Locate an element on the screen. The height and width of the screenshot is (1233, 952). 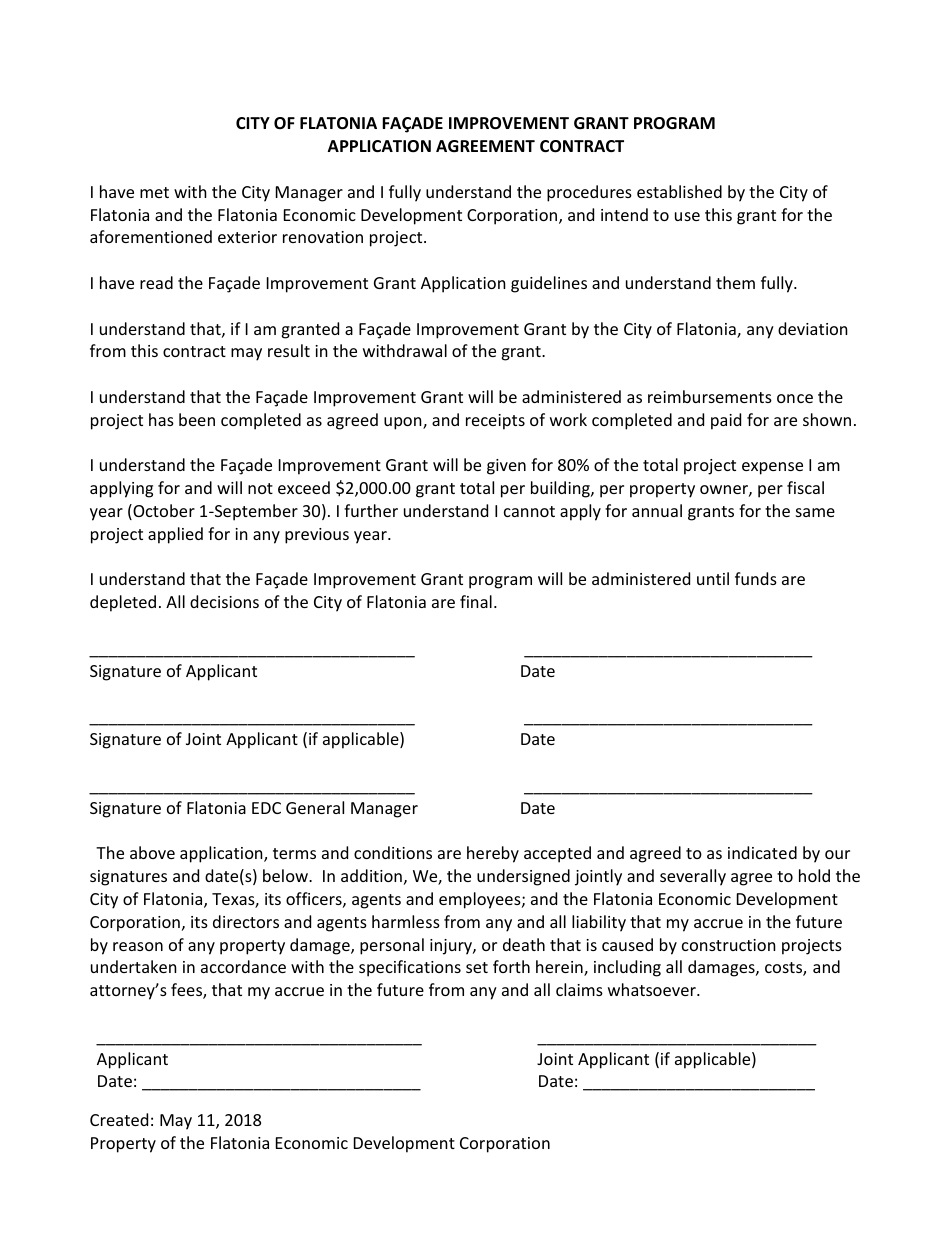
indicated is located at coordinates (762, 852).
